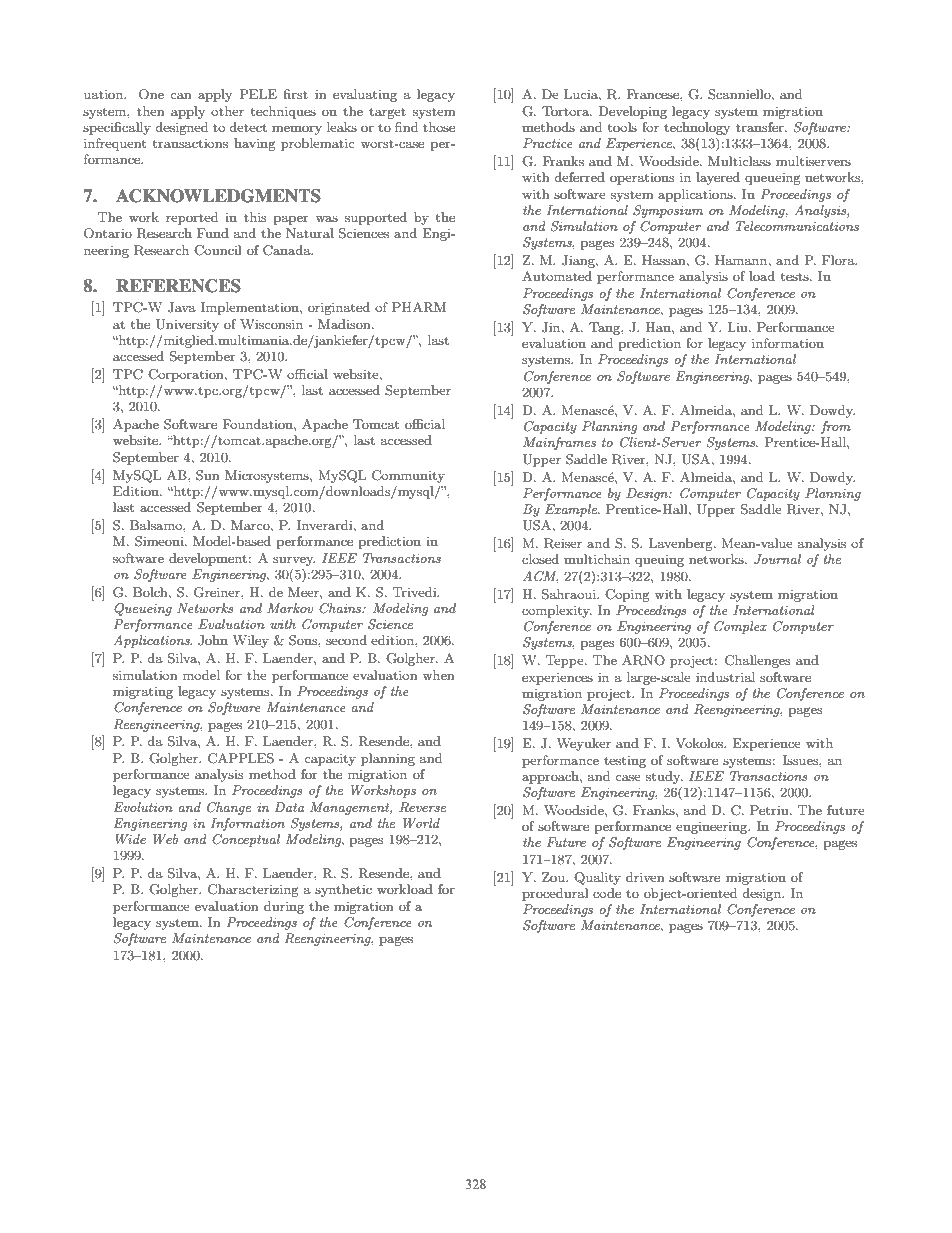 This page has width=952, height=1233. I want to click on Trivedi, so click(416, 592).
